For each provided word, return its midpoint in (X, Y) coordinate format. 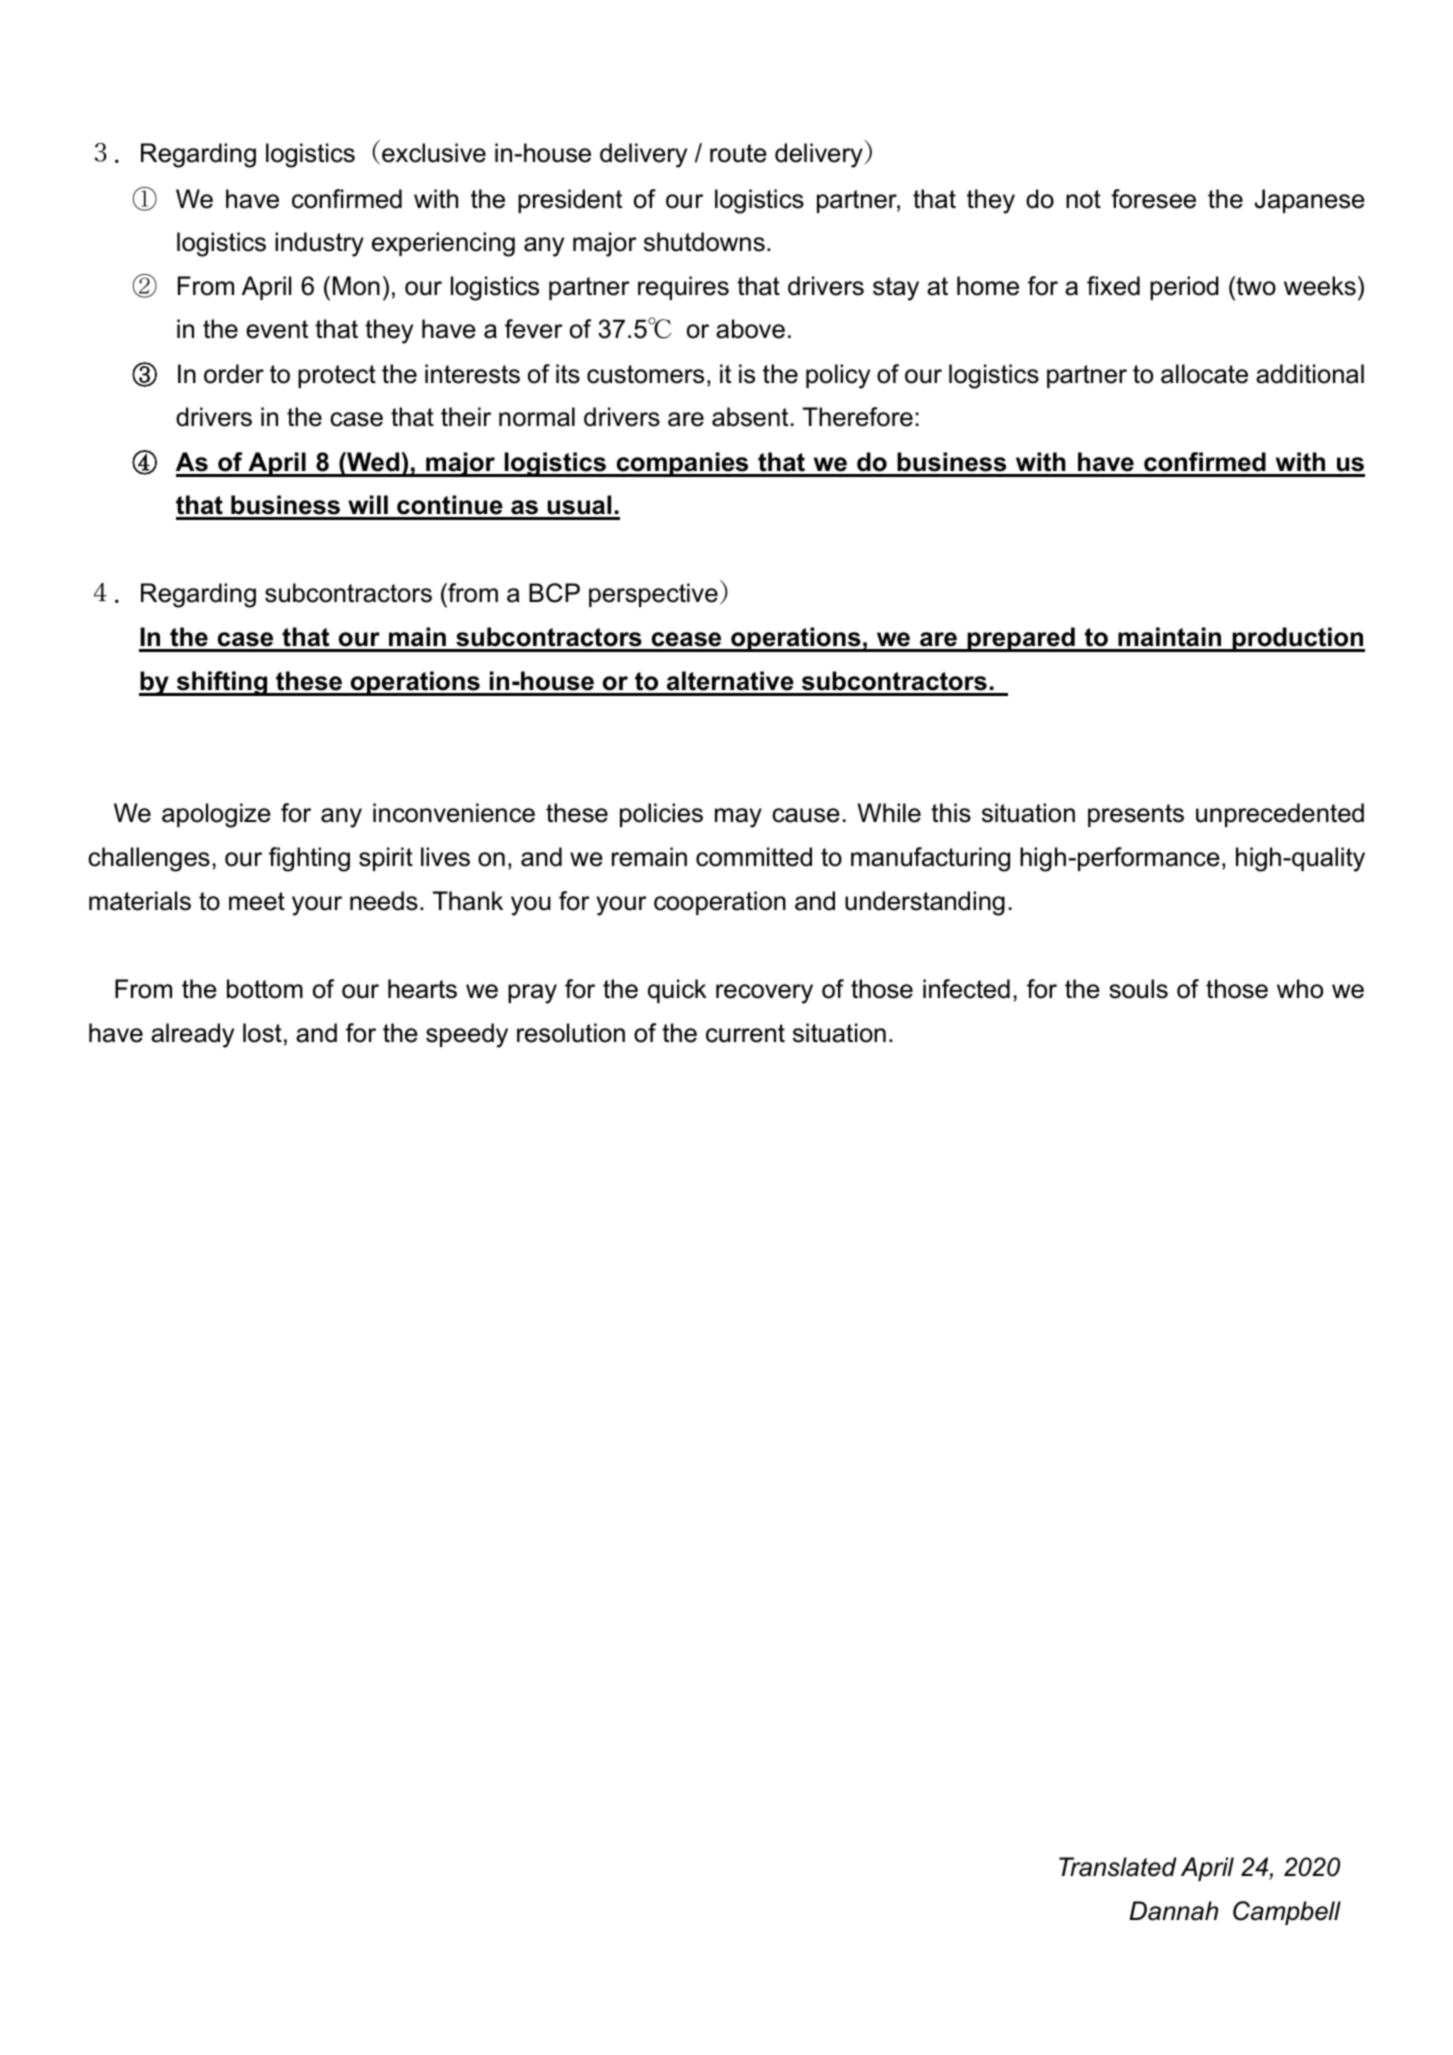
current (745, 1033)
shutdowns (704, 242)
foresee (1153, 199)
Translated (1118, 1867)
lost (262, 1033)
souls (1138, 989)
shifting (222, 683)
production (1297, 639)
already (192, 1035)
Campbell (1287, 1913)
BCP (554, 593)
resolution (571, 1033)
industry (319, 244)
